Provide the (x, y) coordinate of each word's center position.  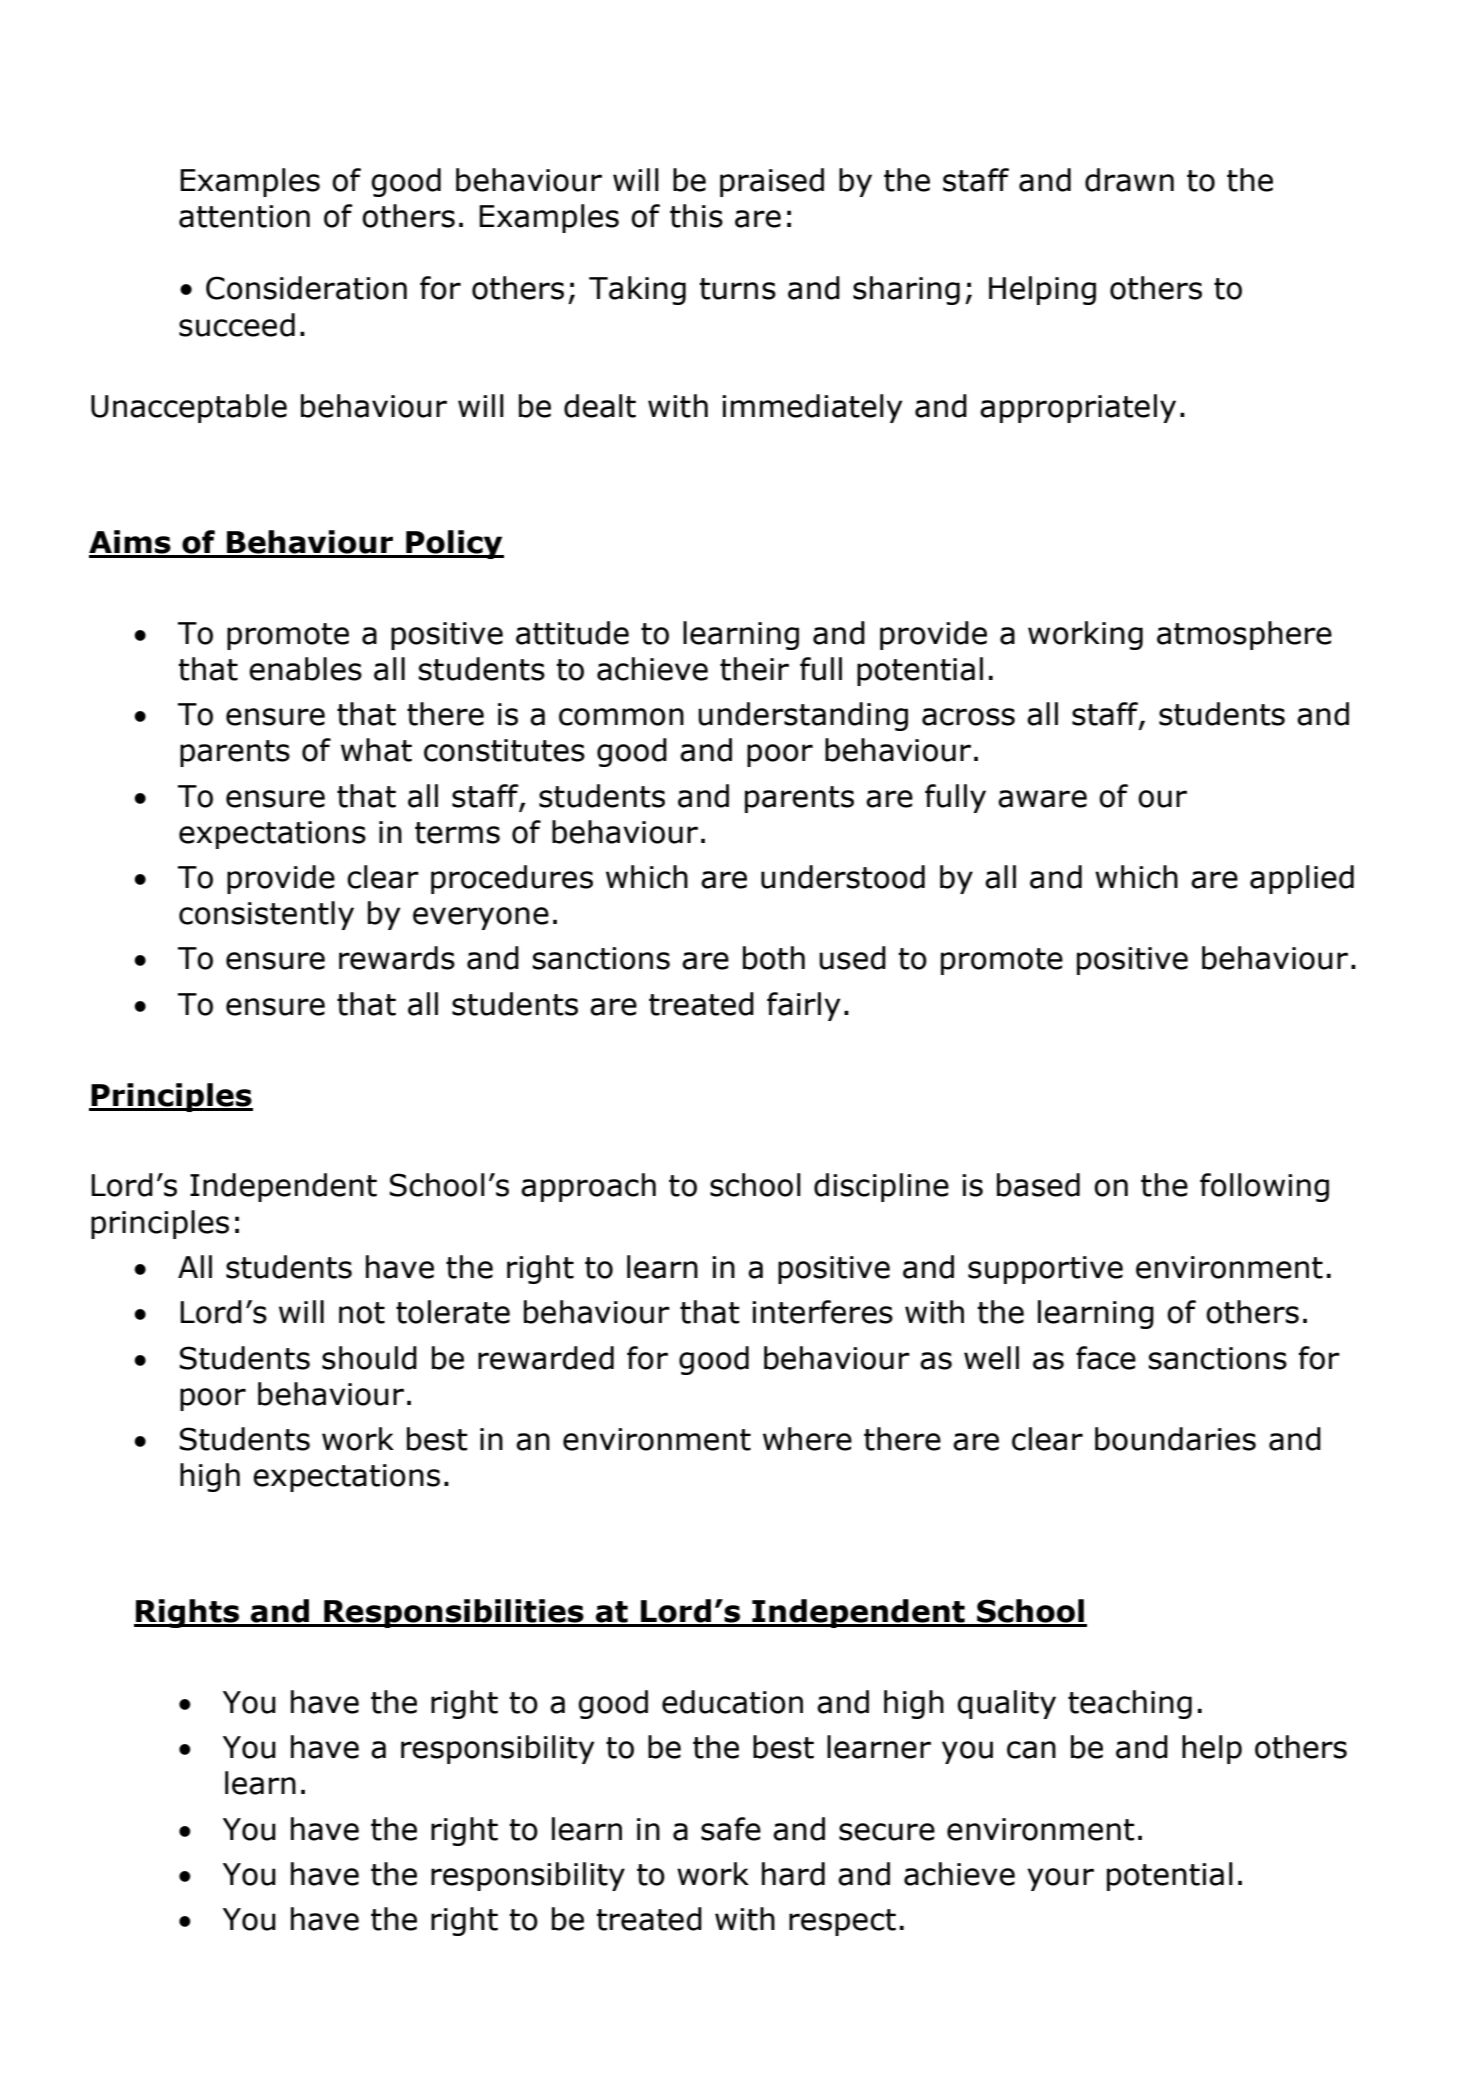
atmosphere (1244, 635)
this (696, 216)
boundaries (1175, 1439)
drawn (1129, 180)
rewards (397, 958)
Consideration (306, 288)
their (754, 669)
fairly (803, 1006)
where (807, 1439)
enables (305, 669)
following (1264, 1187)
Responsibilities (454, 1613)
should (369, 1358)
